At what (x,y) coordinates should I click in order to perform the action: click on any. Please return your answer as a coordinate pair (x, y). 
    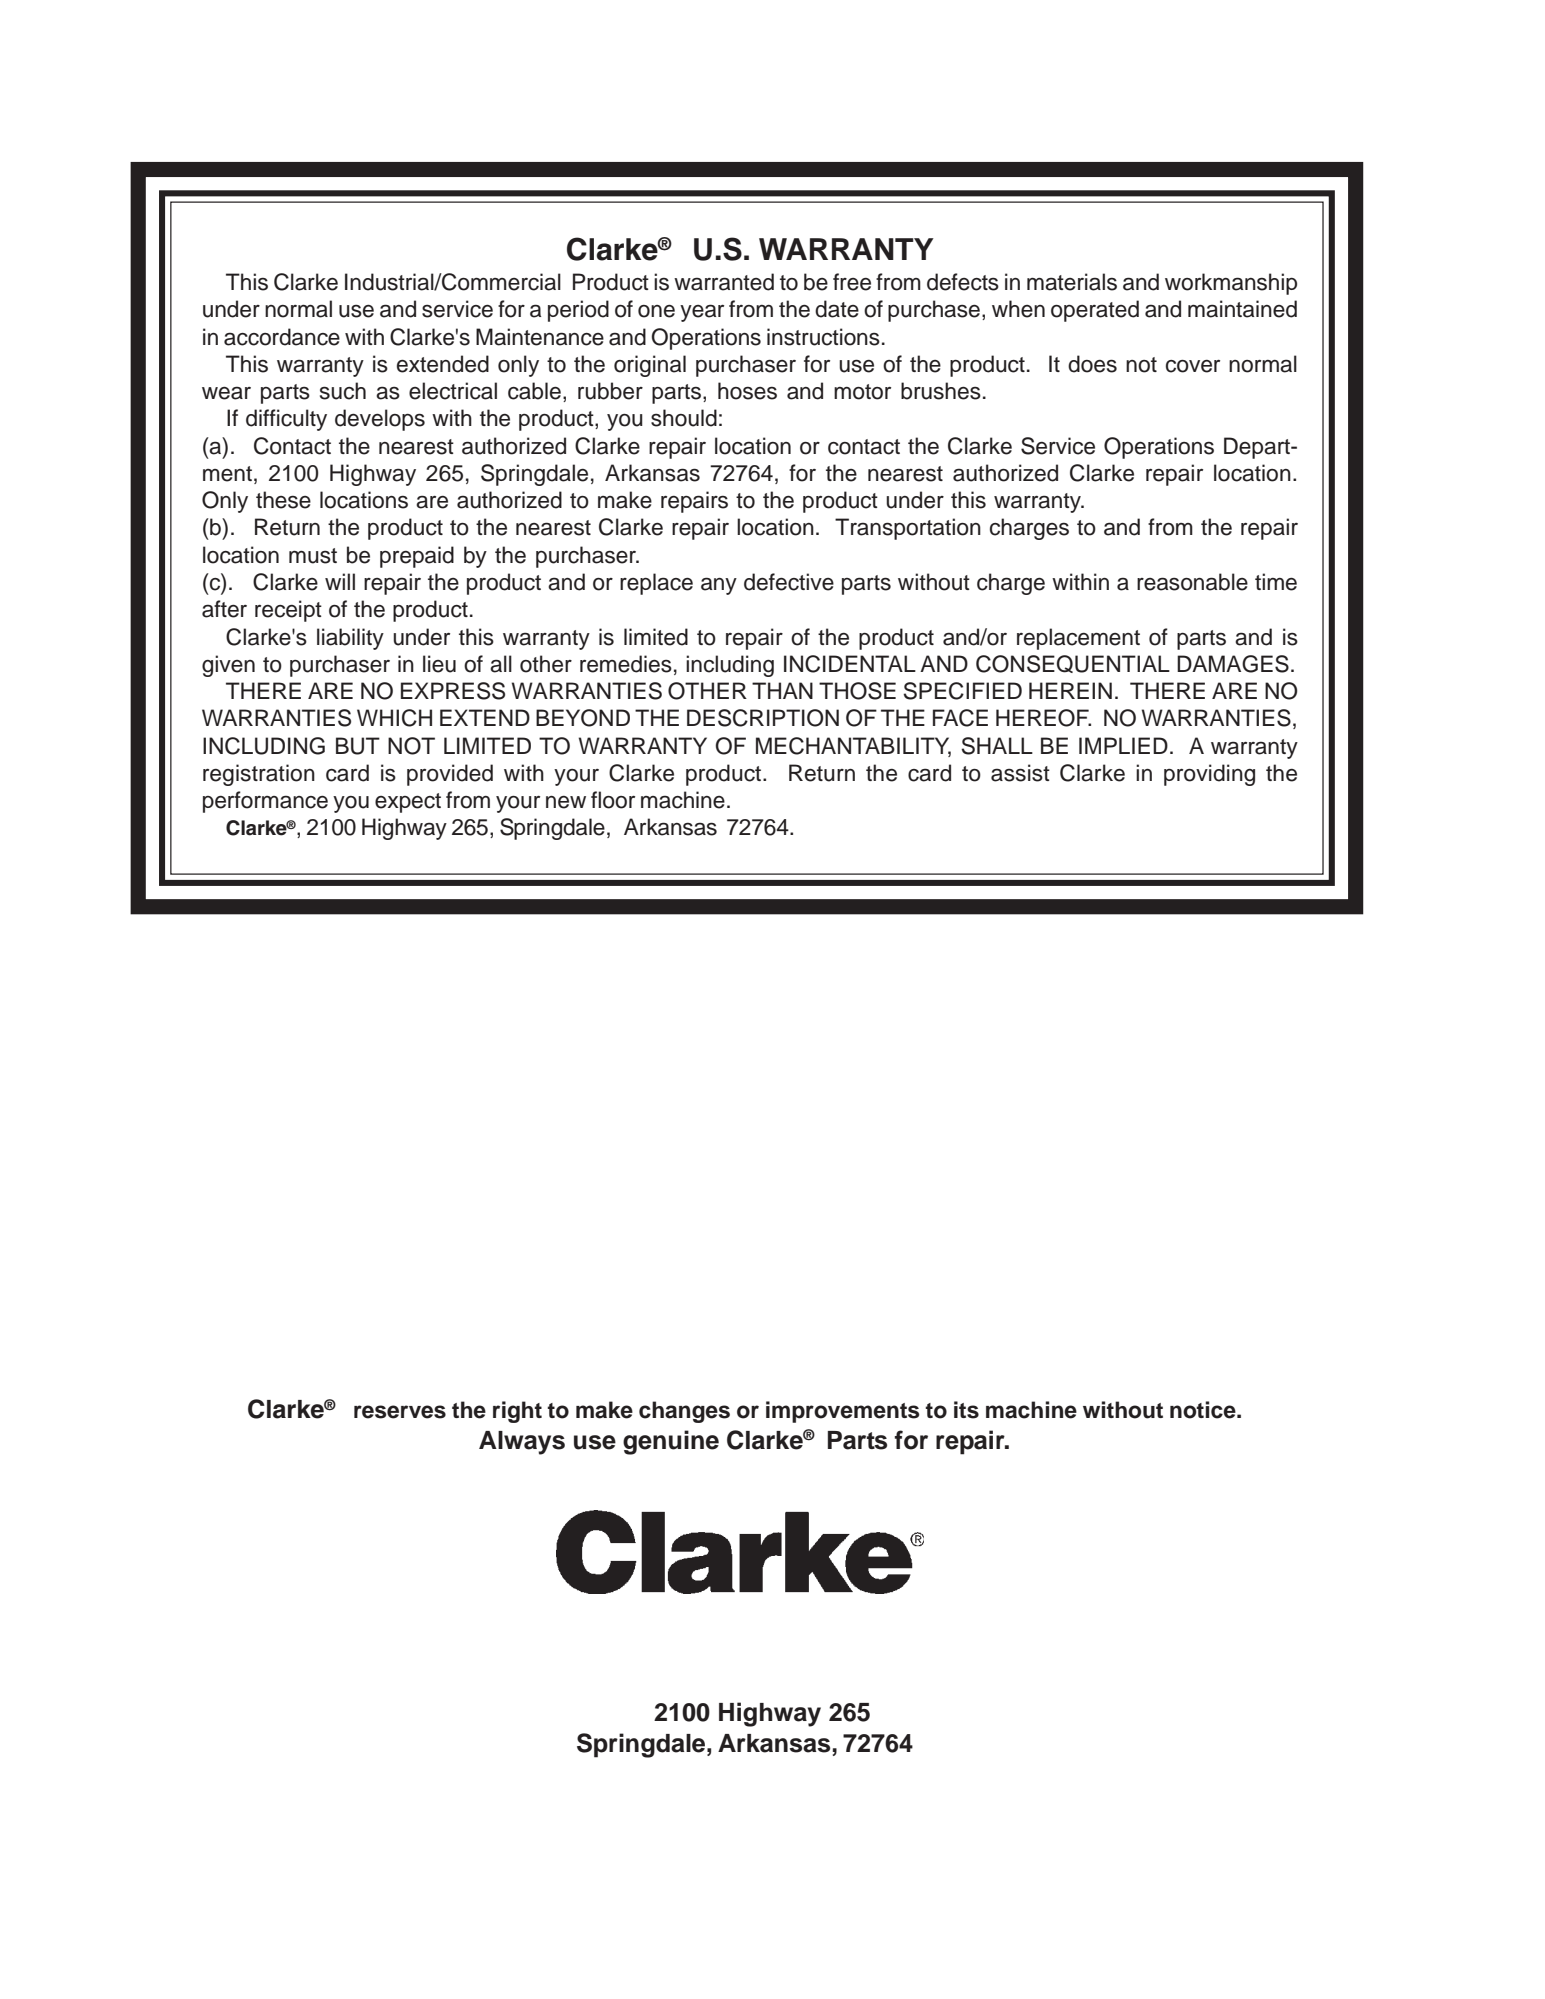
    Looking at the image, I should click on (719, 586).
